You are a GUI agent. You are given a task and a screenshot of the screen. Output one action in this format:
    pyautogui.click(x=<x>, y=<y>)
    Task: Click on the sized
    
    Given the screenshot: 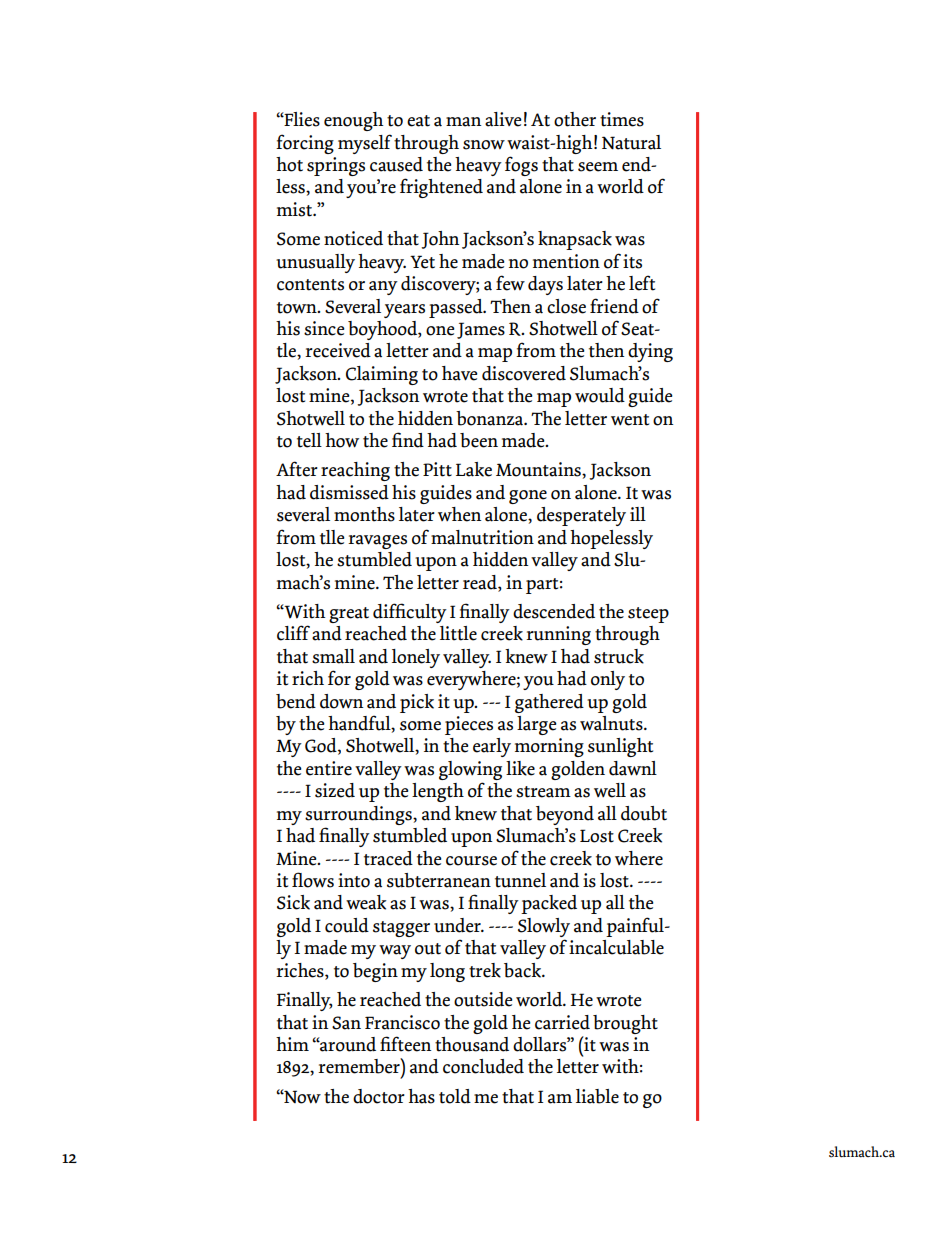 What is the action you would take?
    pyautogui.click(x=335, y=790)
